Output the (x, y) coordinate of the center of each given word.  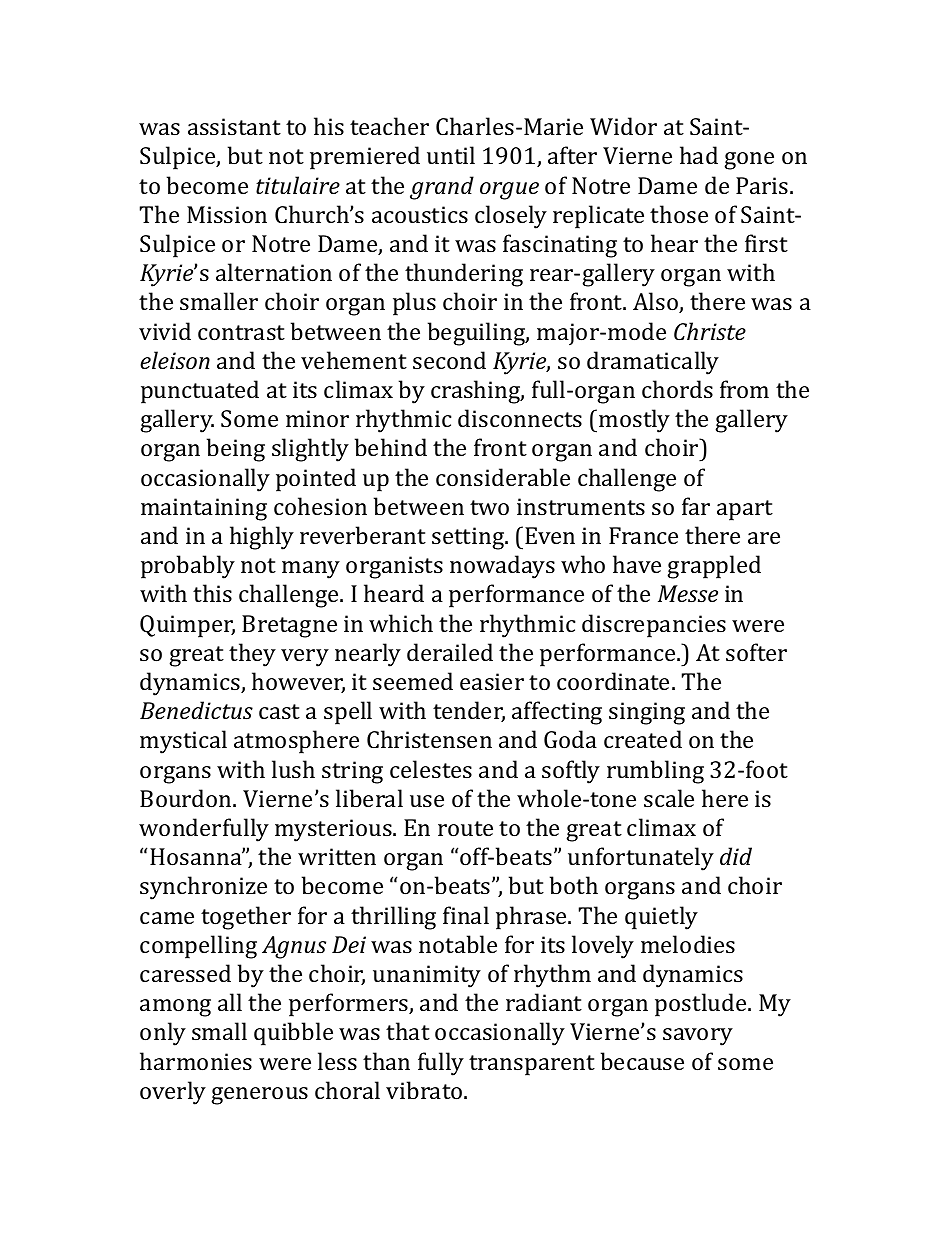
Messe (688, 593)
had (699, 155)
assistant (234, 126)
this (212, 593)
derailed (450, 652)
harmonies (196, 1061)
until (451, 155)
